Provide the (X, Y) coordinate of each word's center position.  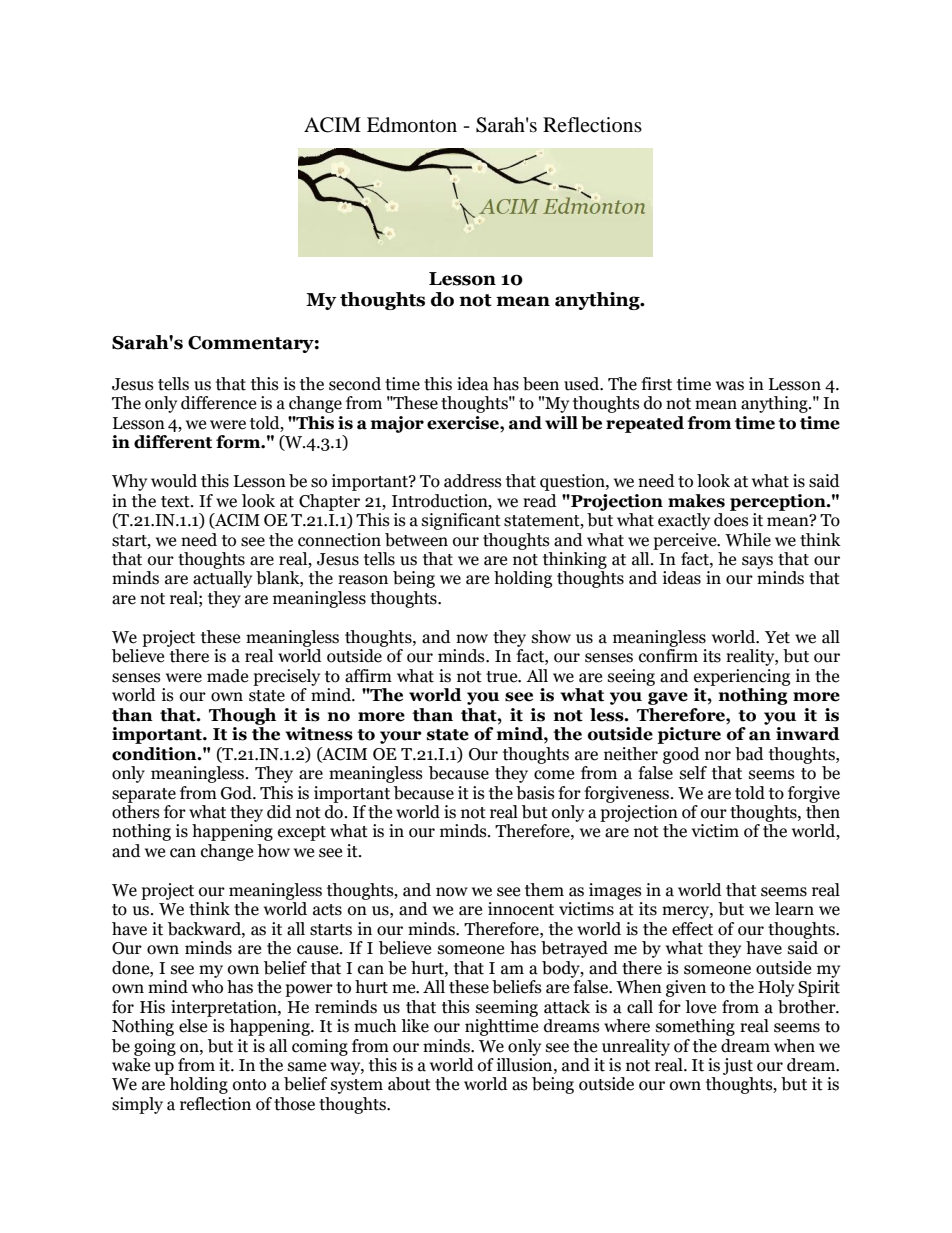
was (730, 386)
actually (222, 579)
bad (749, 754)
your (401, 737)
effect (692, 929)
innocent (521, 909)
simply (137, 1105)
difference (218, 403)
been (541, 384)
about (409, 1084)
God (237, 793)
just (738, 1066)
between (416, 540)
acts (327, 910)
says (757, 562)
